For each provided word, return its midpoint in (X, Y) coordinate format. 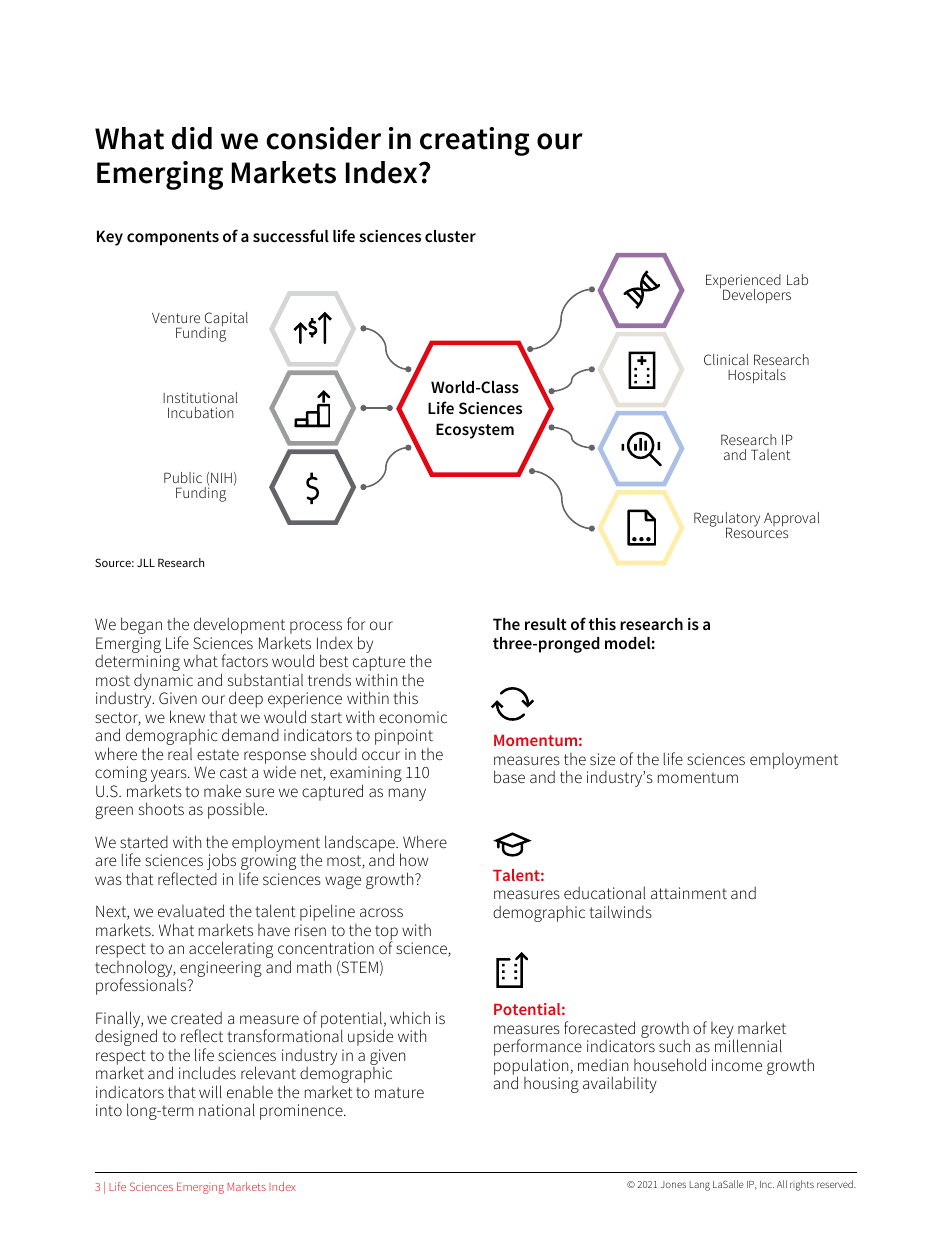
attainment (689, 893)
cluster (450, 236)
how (414, 859)
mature (399, 1092)
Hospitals (757, 376)
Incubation (201, 412)
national (227, 1109)
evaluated (191, 910)
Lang (699, 1186)
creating (475, 141)
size (602, 759)
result (546, 624)
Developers (757, 296)
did (192, 138)
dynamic (163, 682)
